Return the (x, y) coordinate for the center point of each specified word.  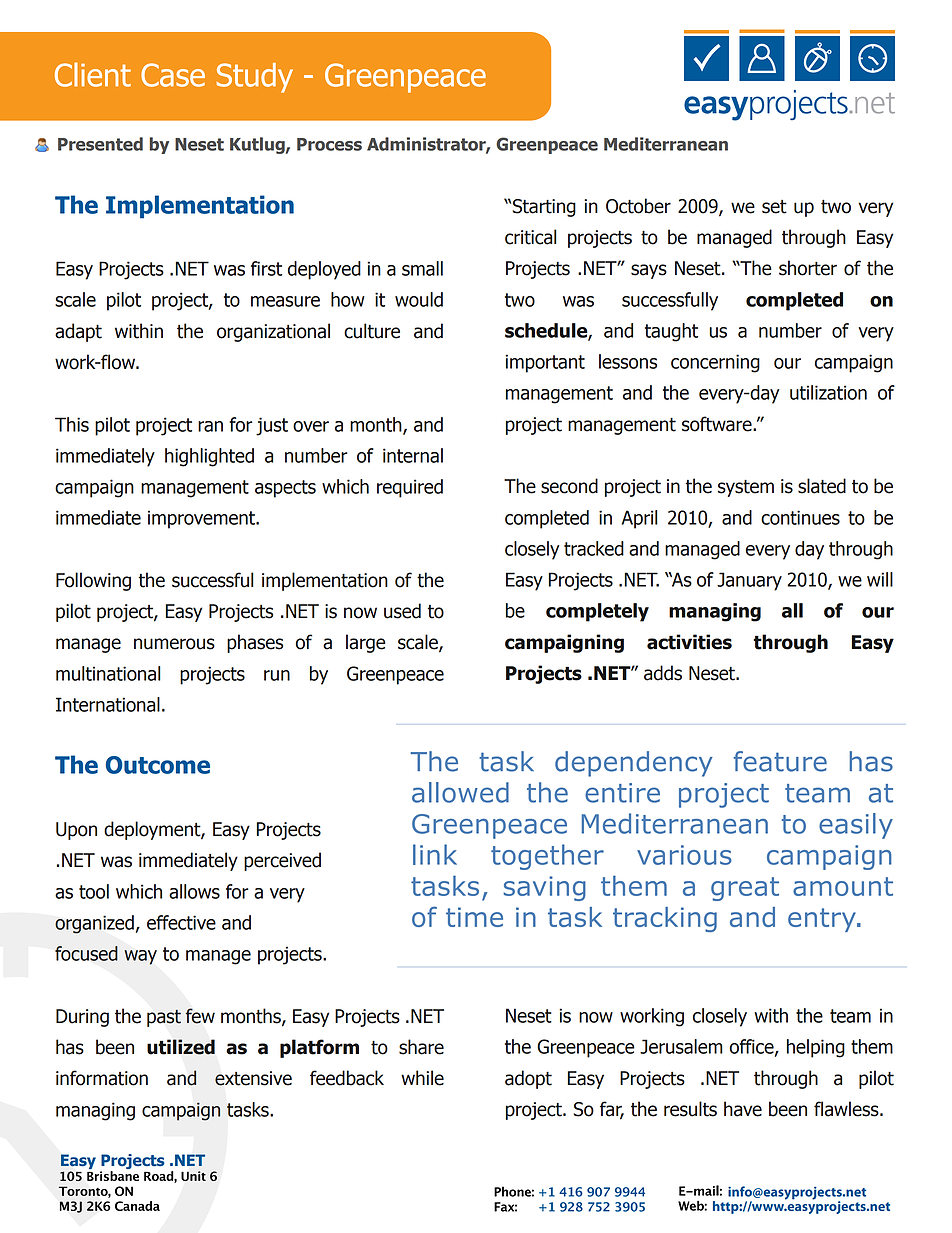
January (749, 581)
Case (173, 75)
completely (597, 612)
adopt (528, 1079)
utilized (181, 1047)
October (638, 206)
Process (329, 144)
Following (93, 581)
